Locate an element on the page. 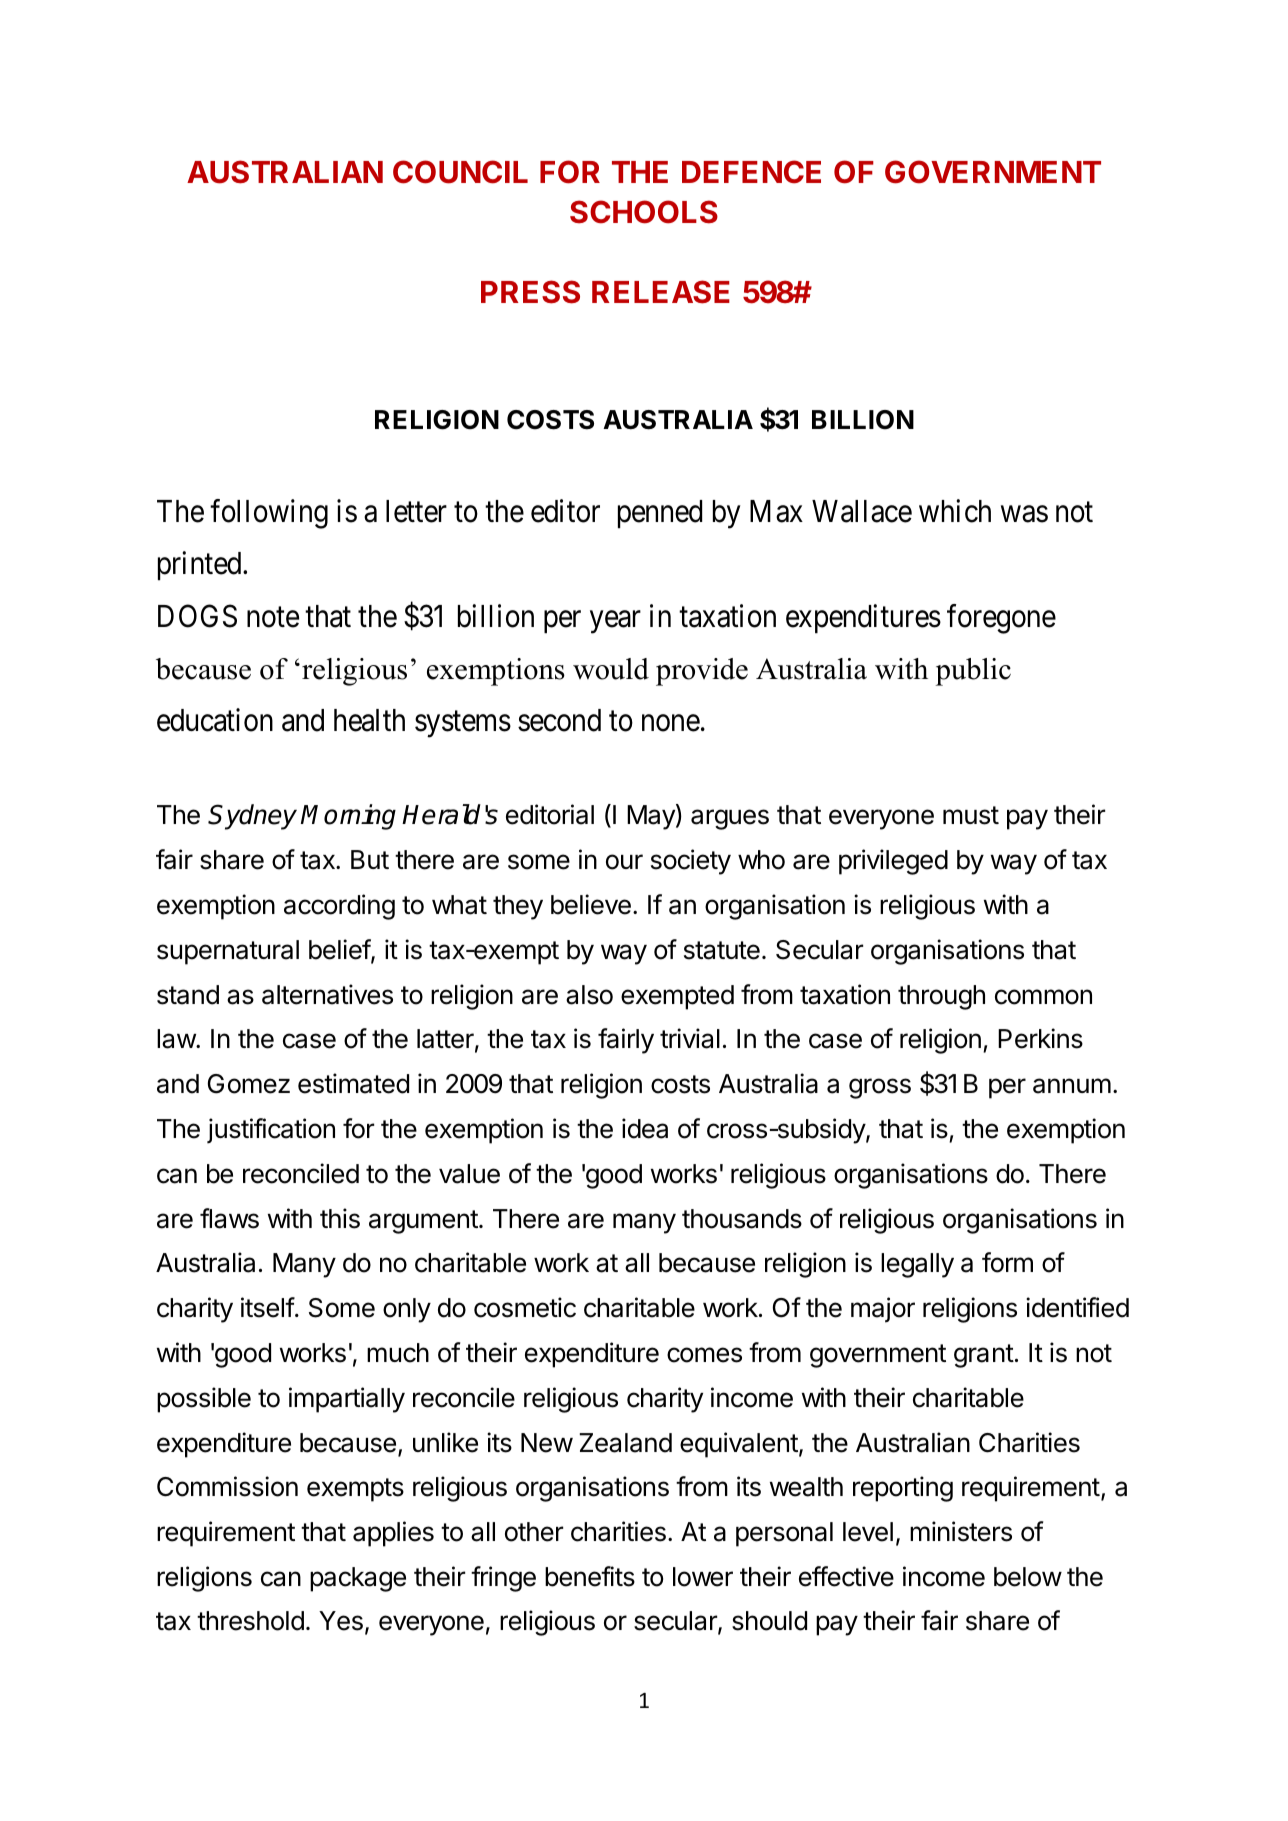 The image size is (1288, 1821). package is located at coordinates (358, 1579).
